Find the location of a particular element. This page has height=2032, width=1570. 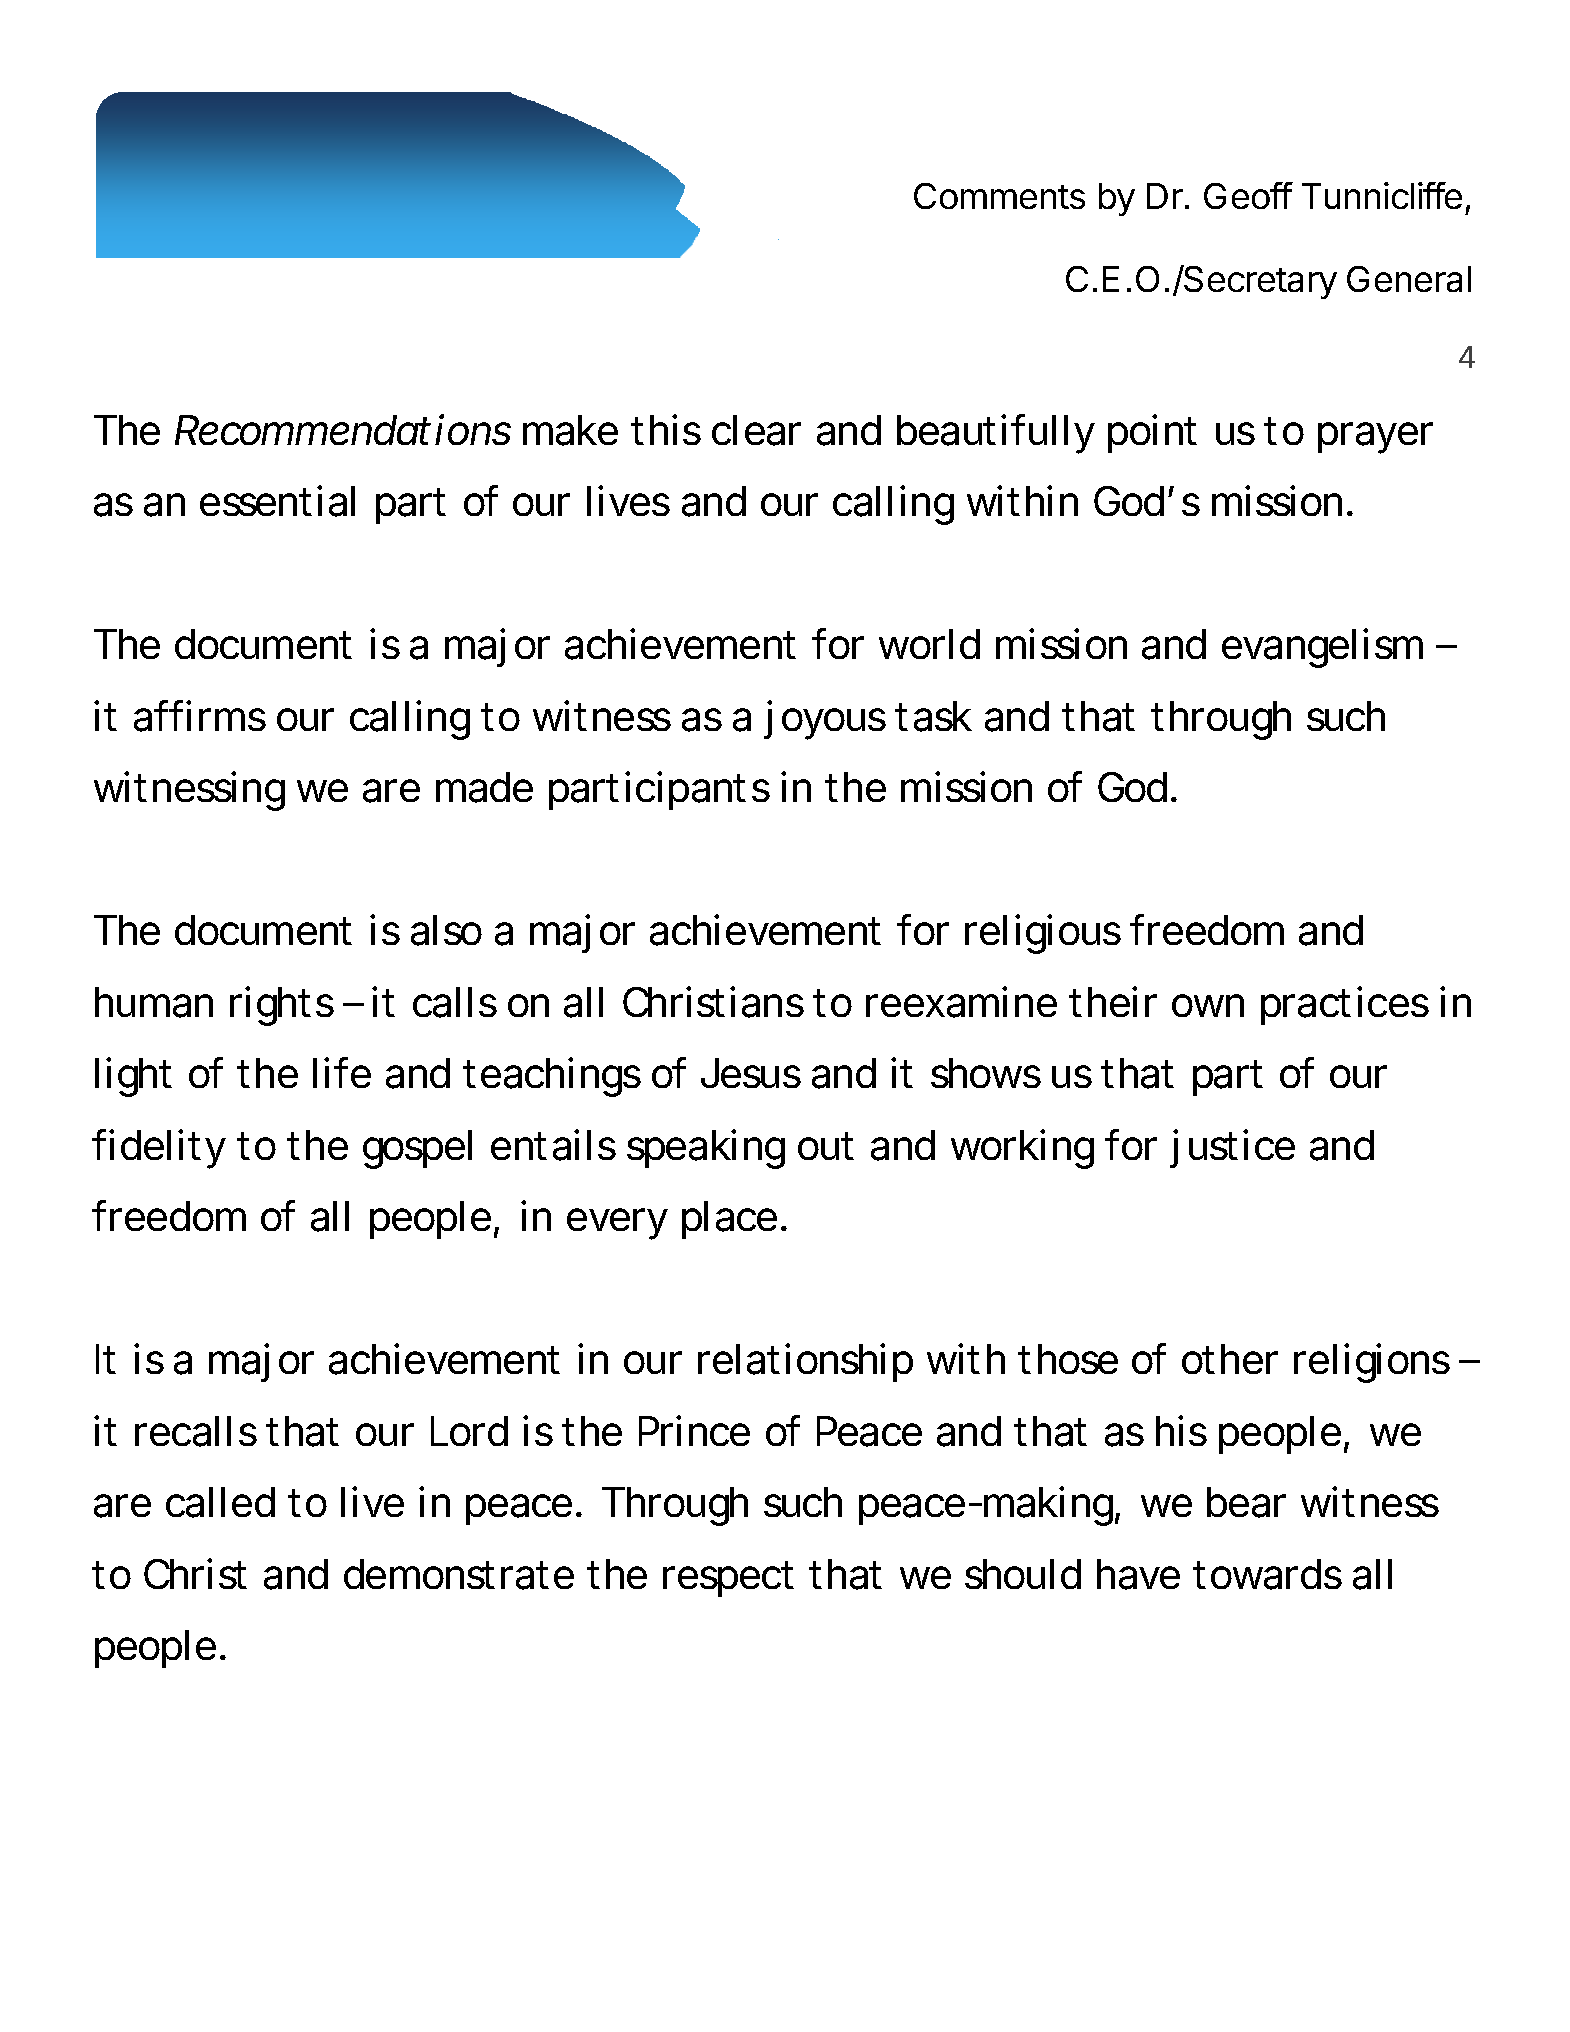

joyous is located at coordinates (825, 720).
